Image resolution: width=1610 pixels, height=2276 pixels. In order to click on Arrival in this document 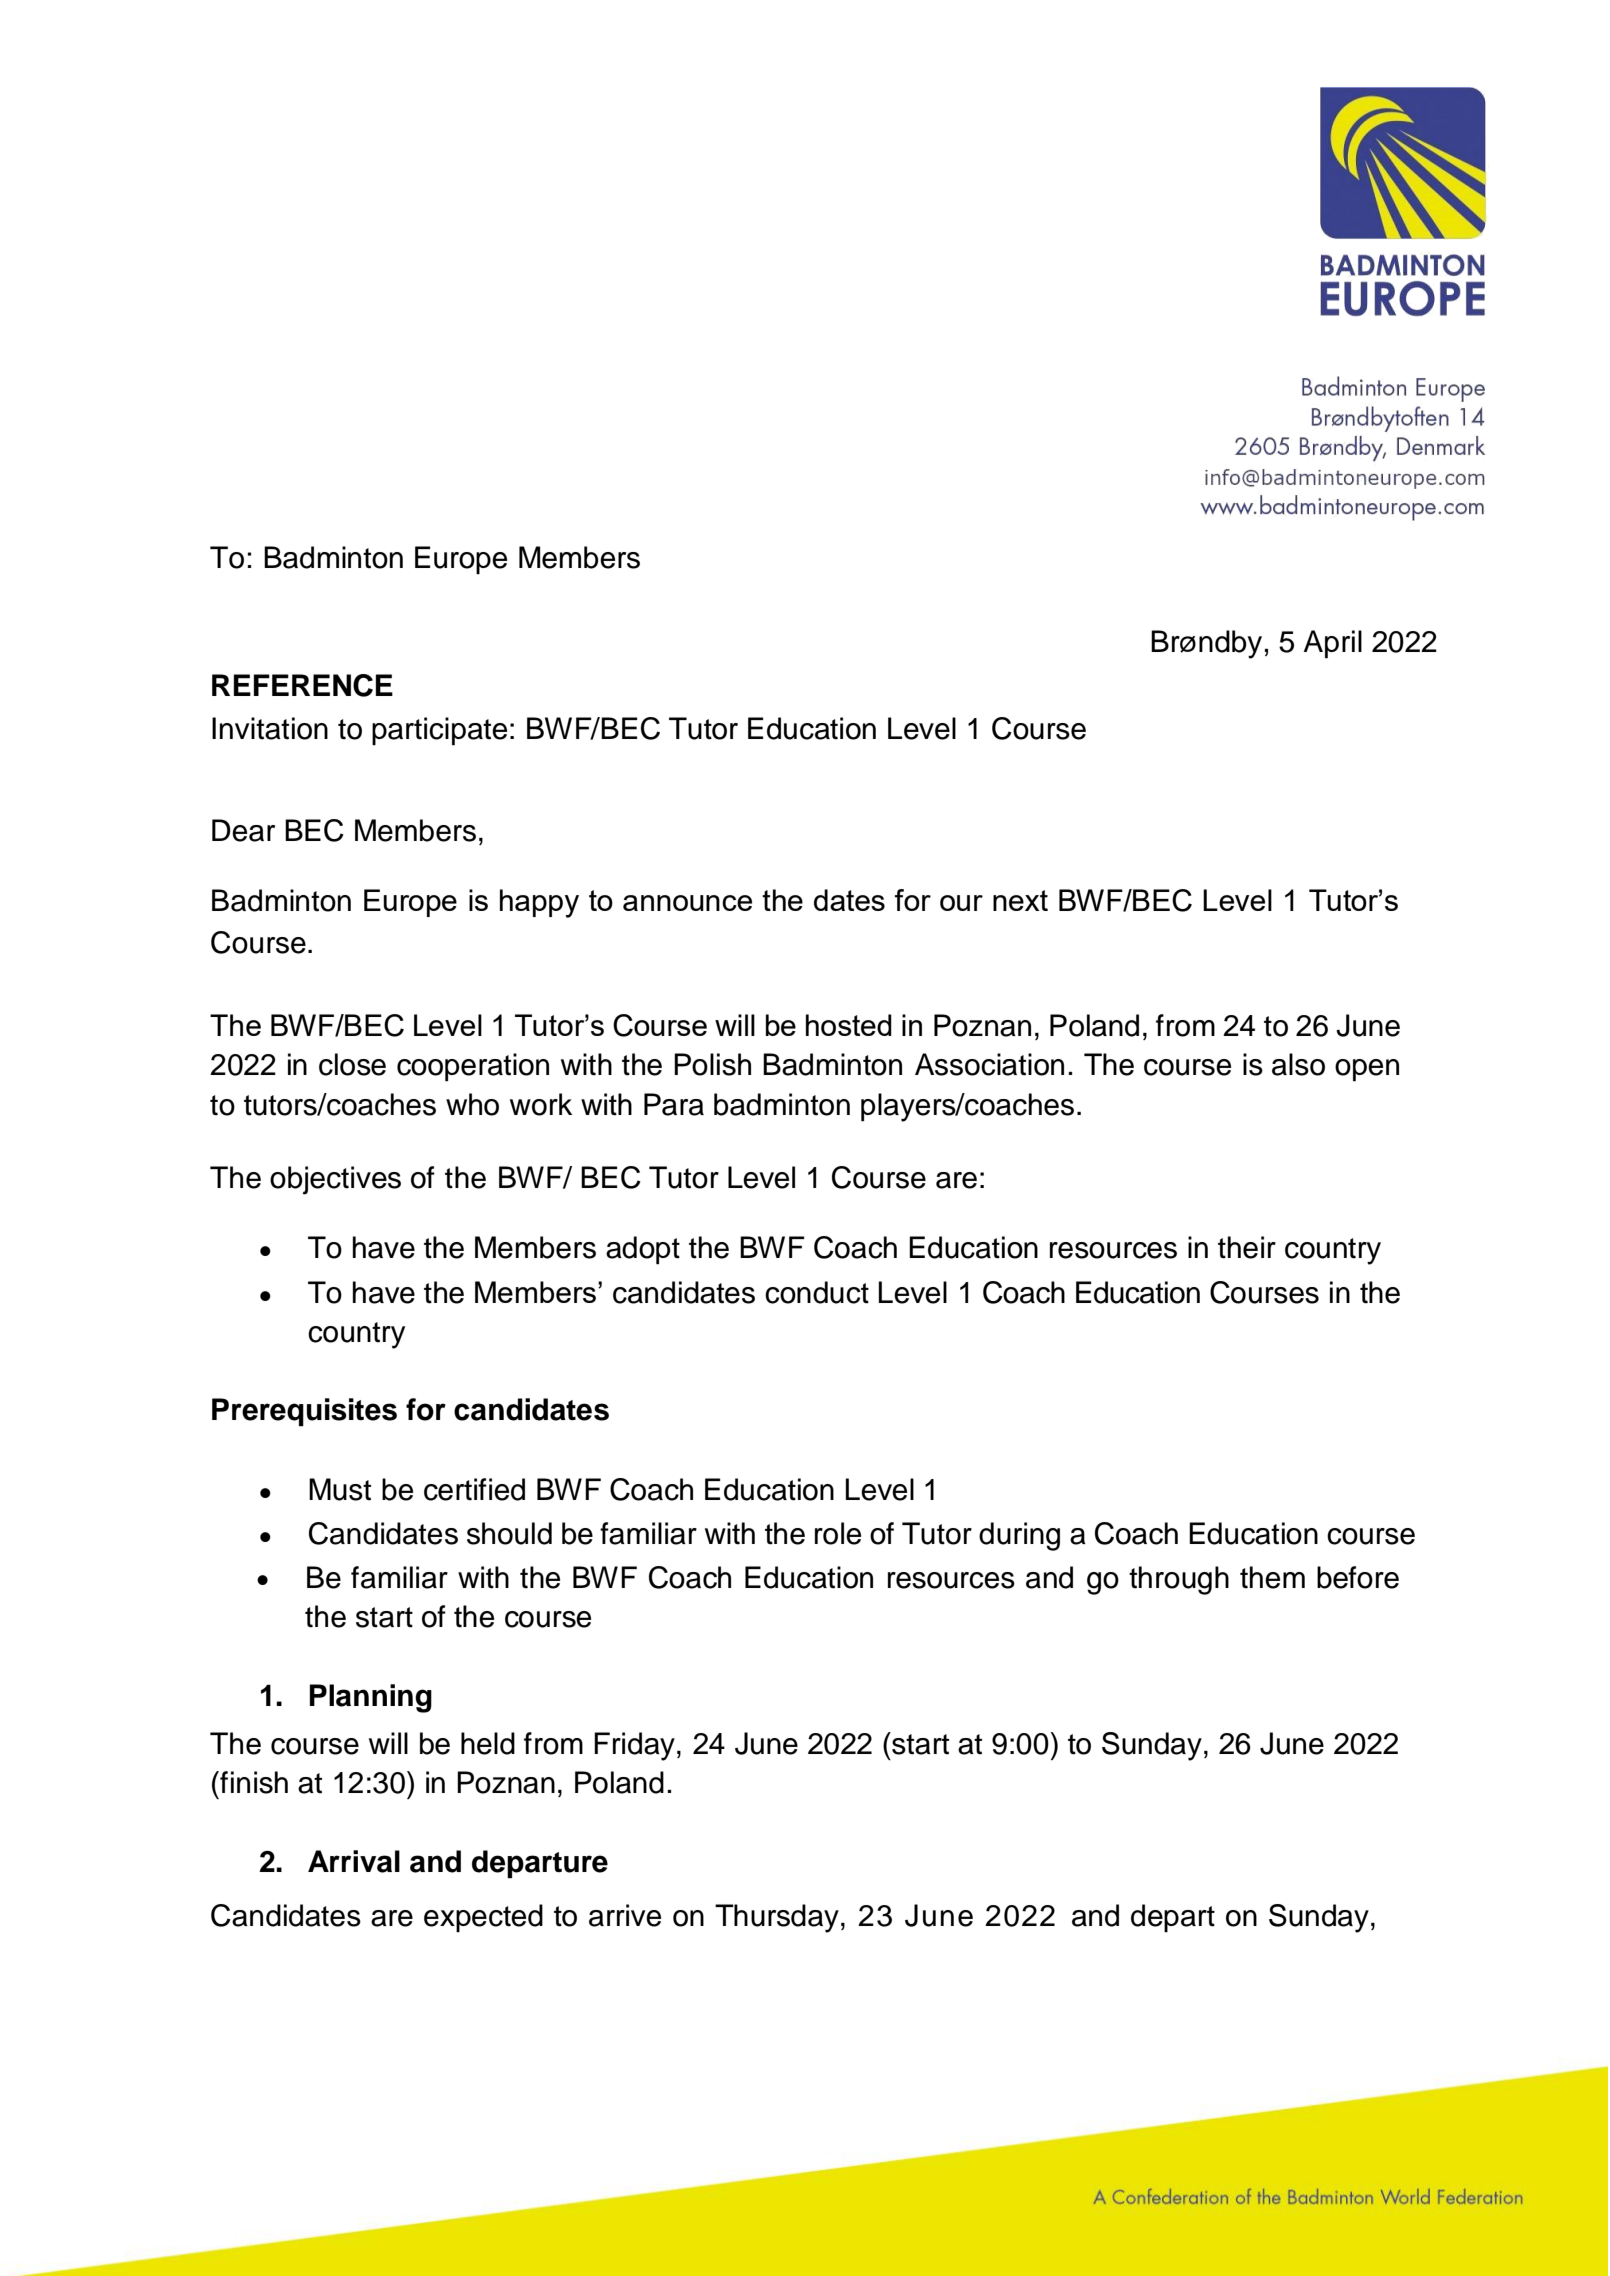, I will do `click(354, 1861)`.
